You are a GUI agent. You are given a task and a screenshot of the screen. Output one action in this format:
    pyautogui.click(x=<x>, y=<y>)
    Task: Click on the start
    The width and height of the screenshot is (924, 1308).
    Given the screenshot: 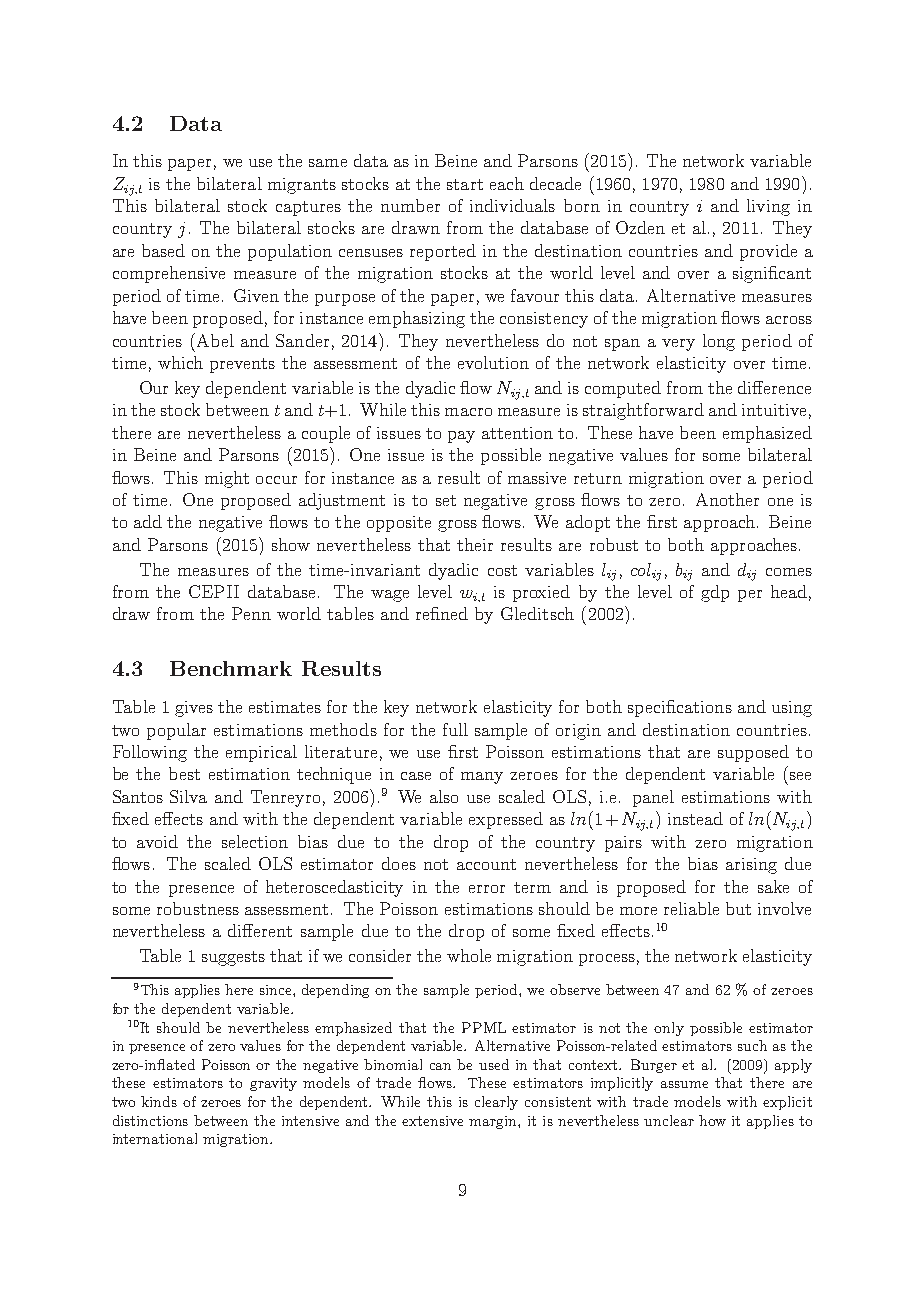 What is the action you would take?
    pyautogui.click(x=465, y=184)
